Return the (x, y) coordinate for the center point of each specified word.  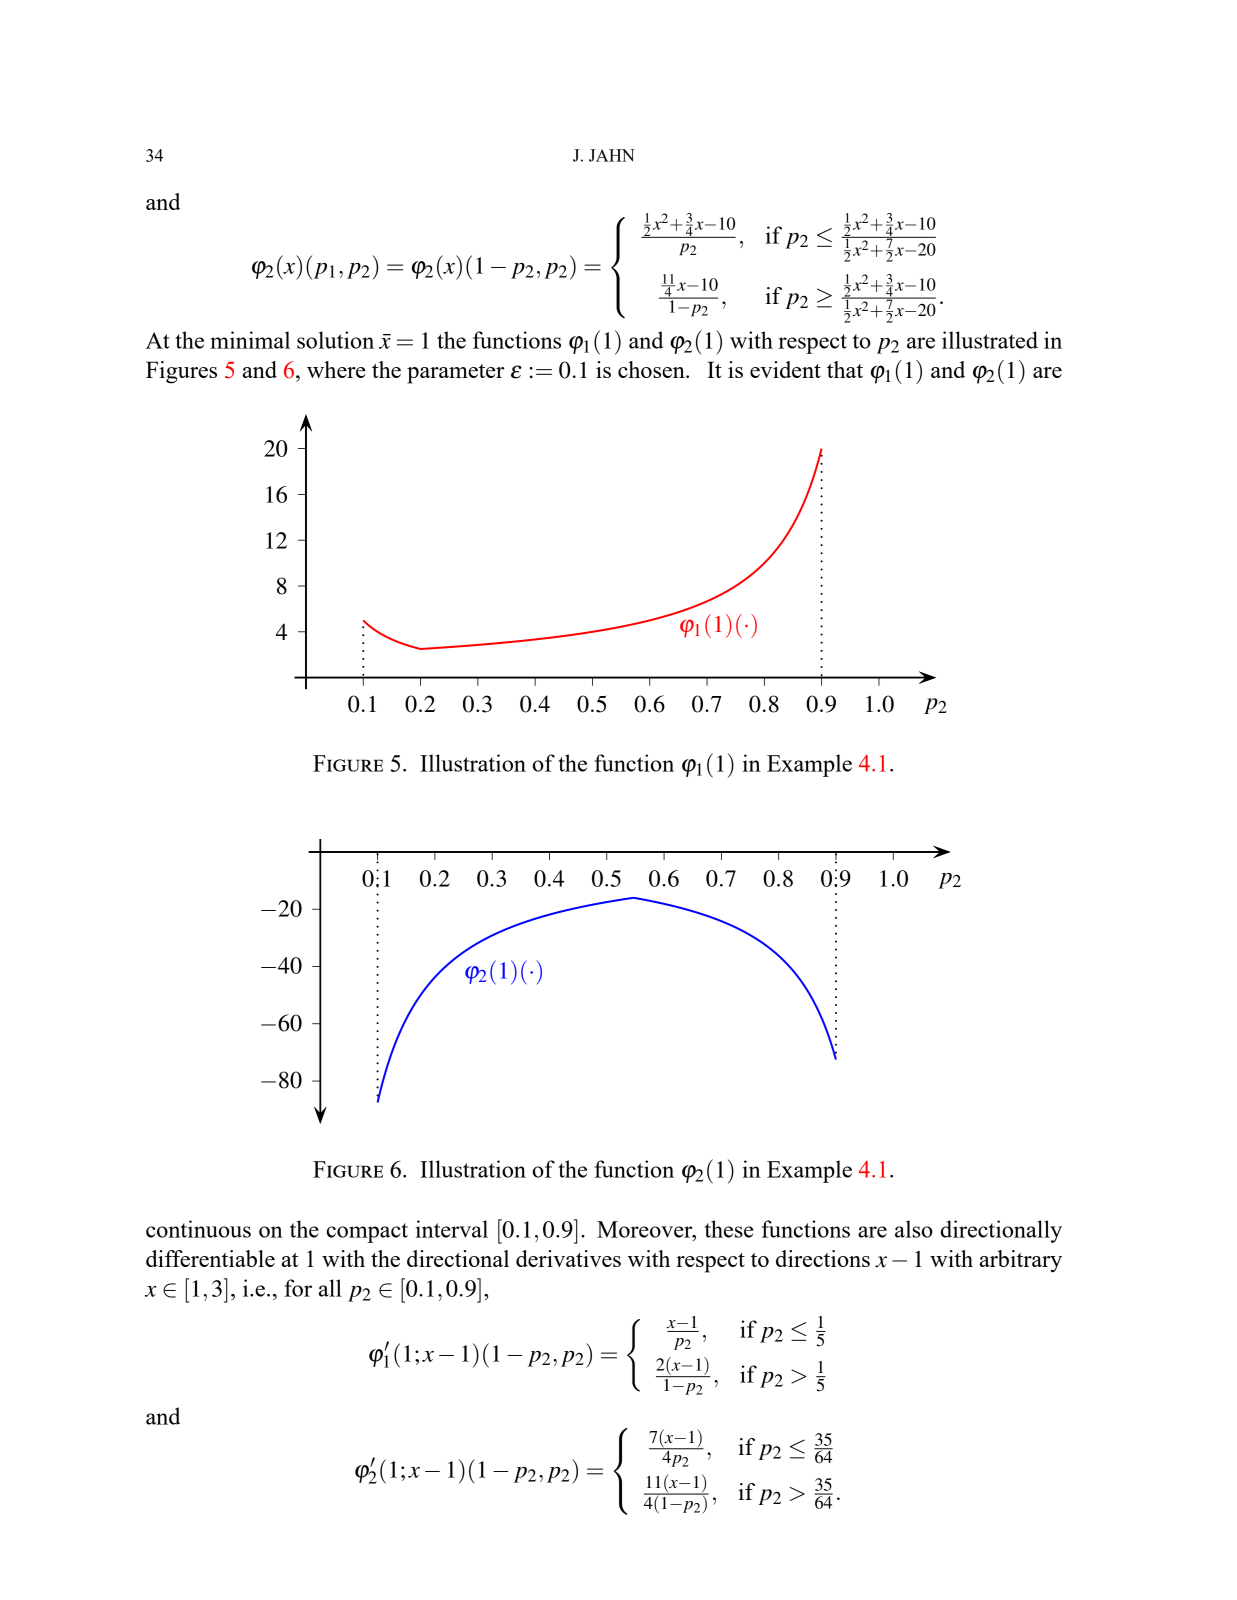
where (336, 369)
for (298, 1288)
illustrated (990, 340)
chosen (652, 369)
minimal (250, 340)
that (845, 369)
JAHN (612, 155)
